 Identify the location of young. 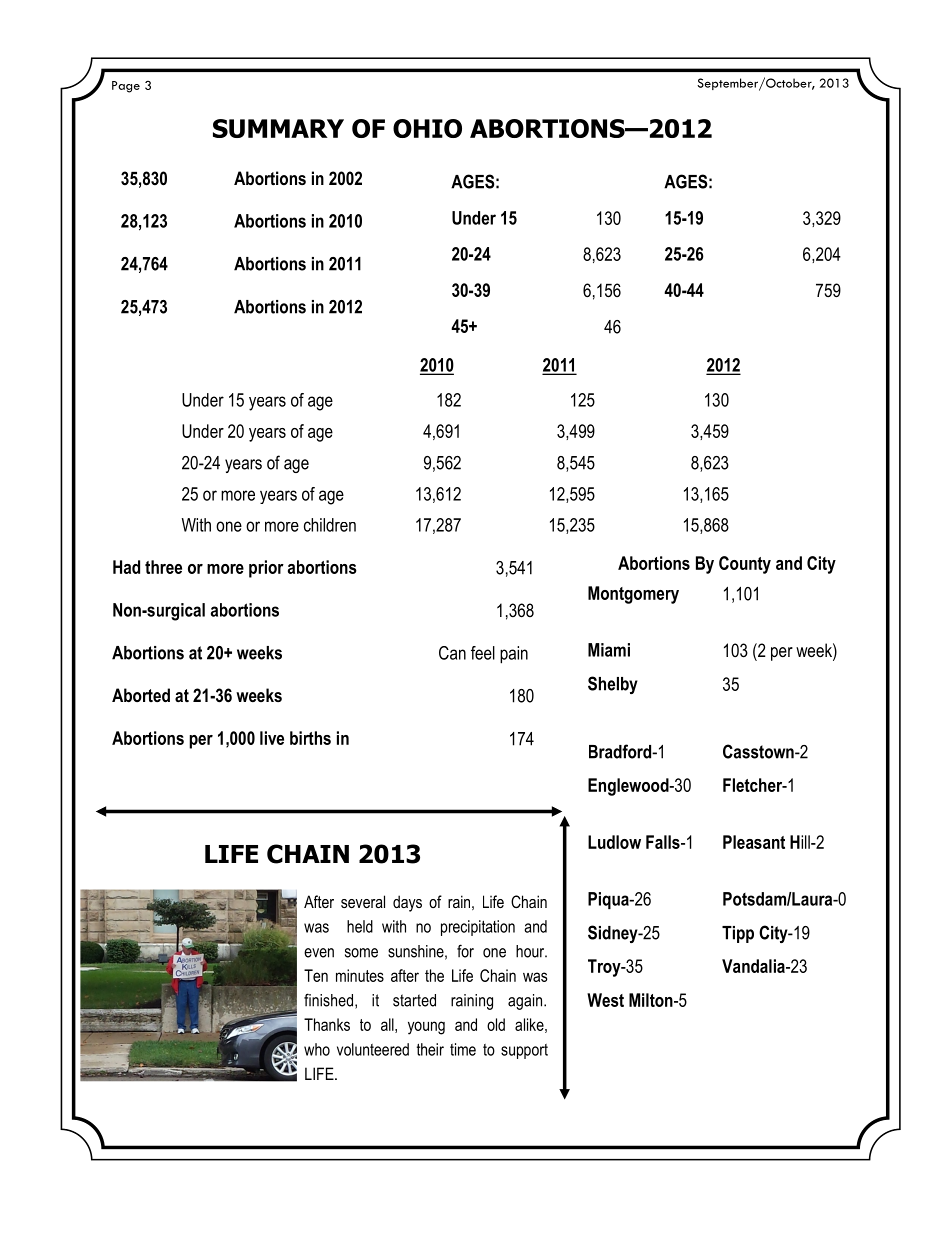
(426, 1028).
